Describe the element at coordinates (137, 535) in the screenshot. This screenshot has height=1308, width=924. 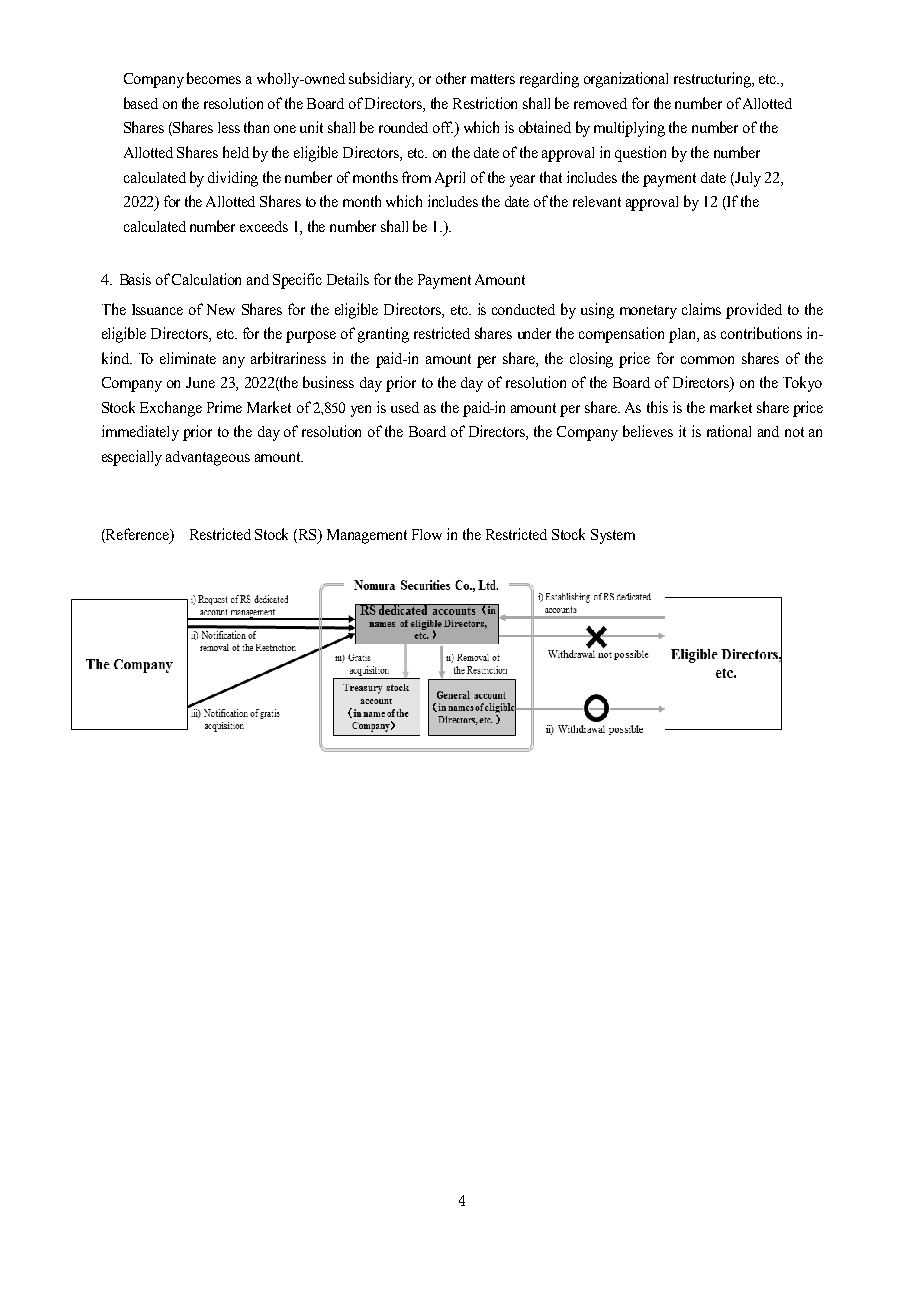
I see `Reference` at that location.
